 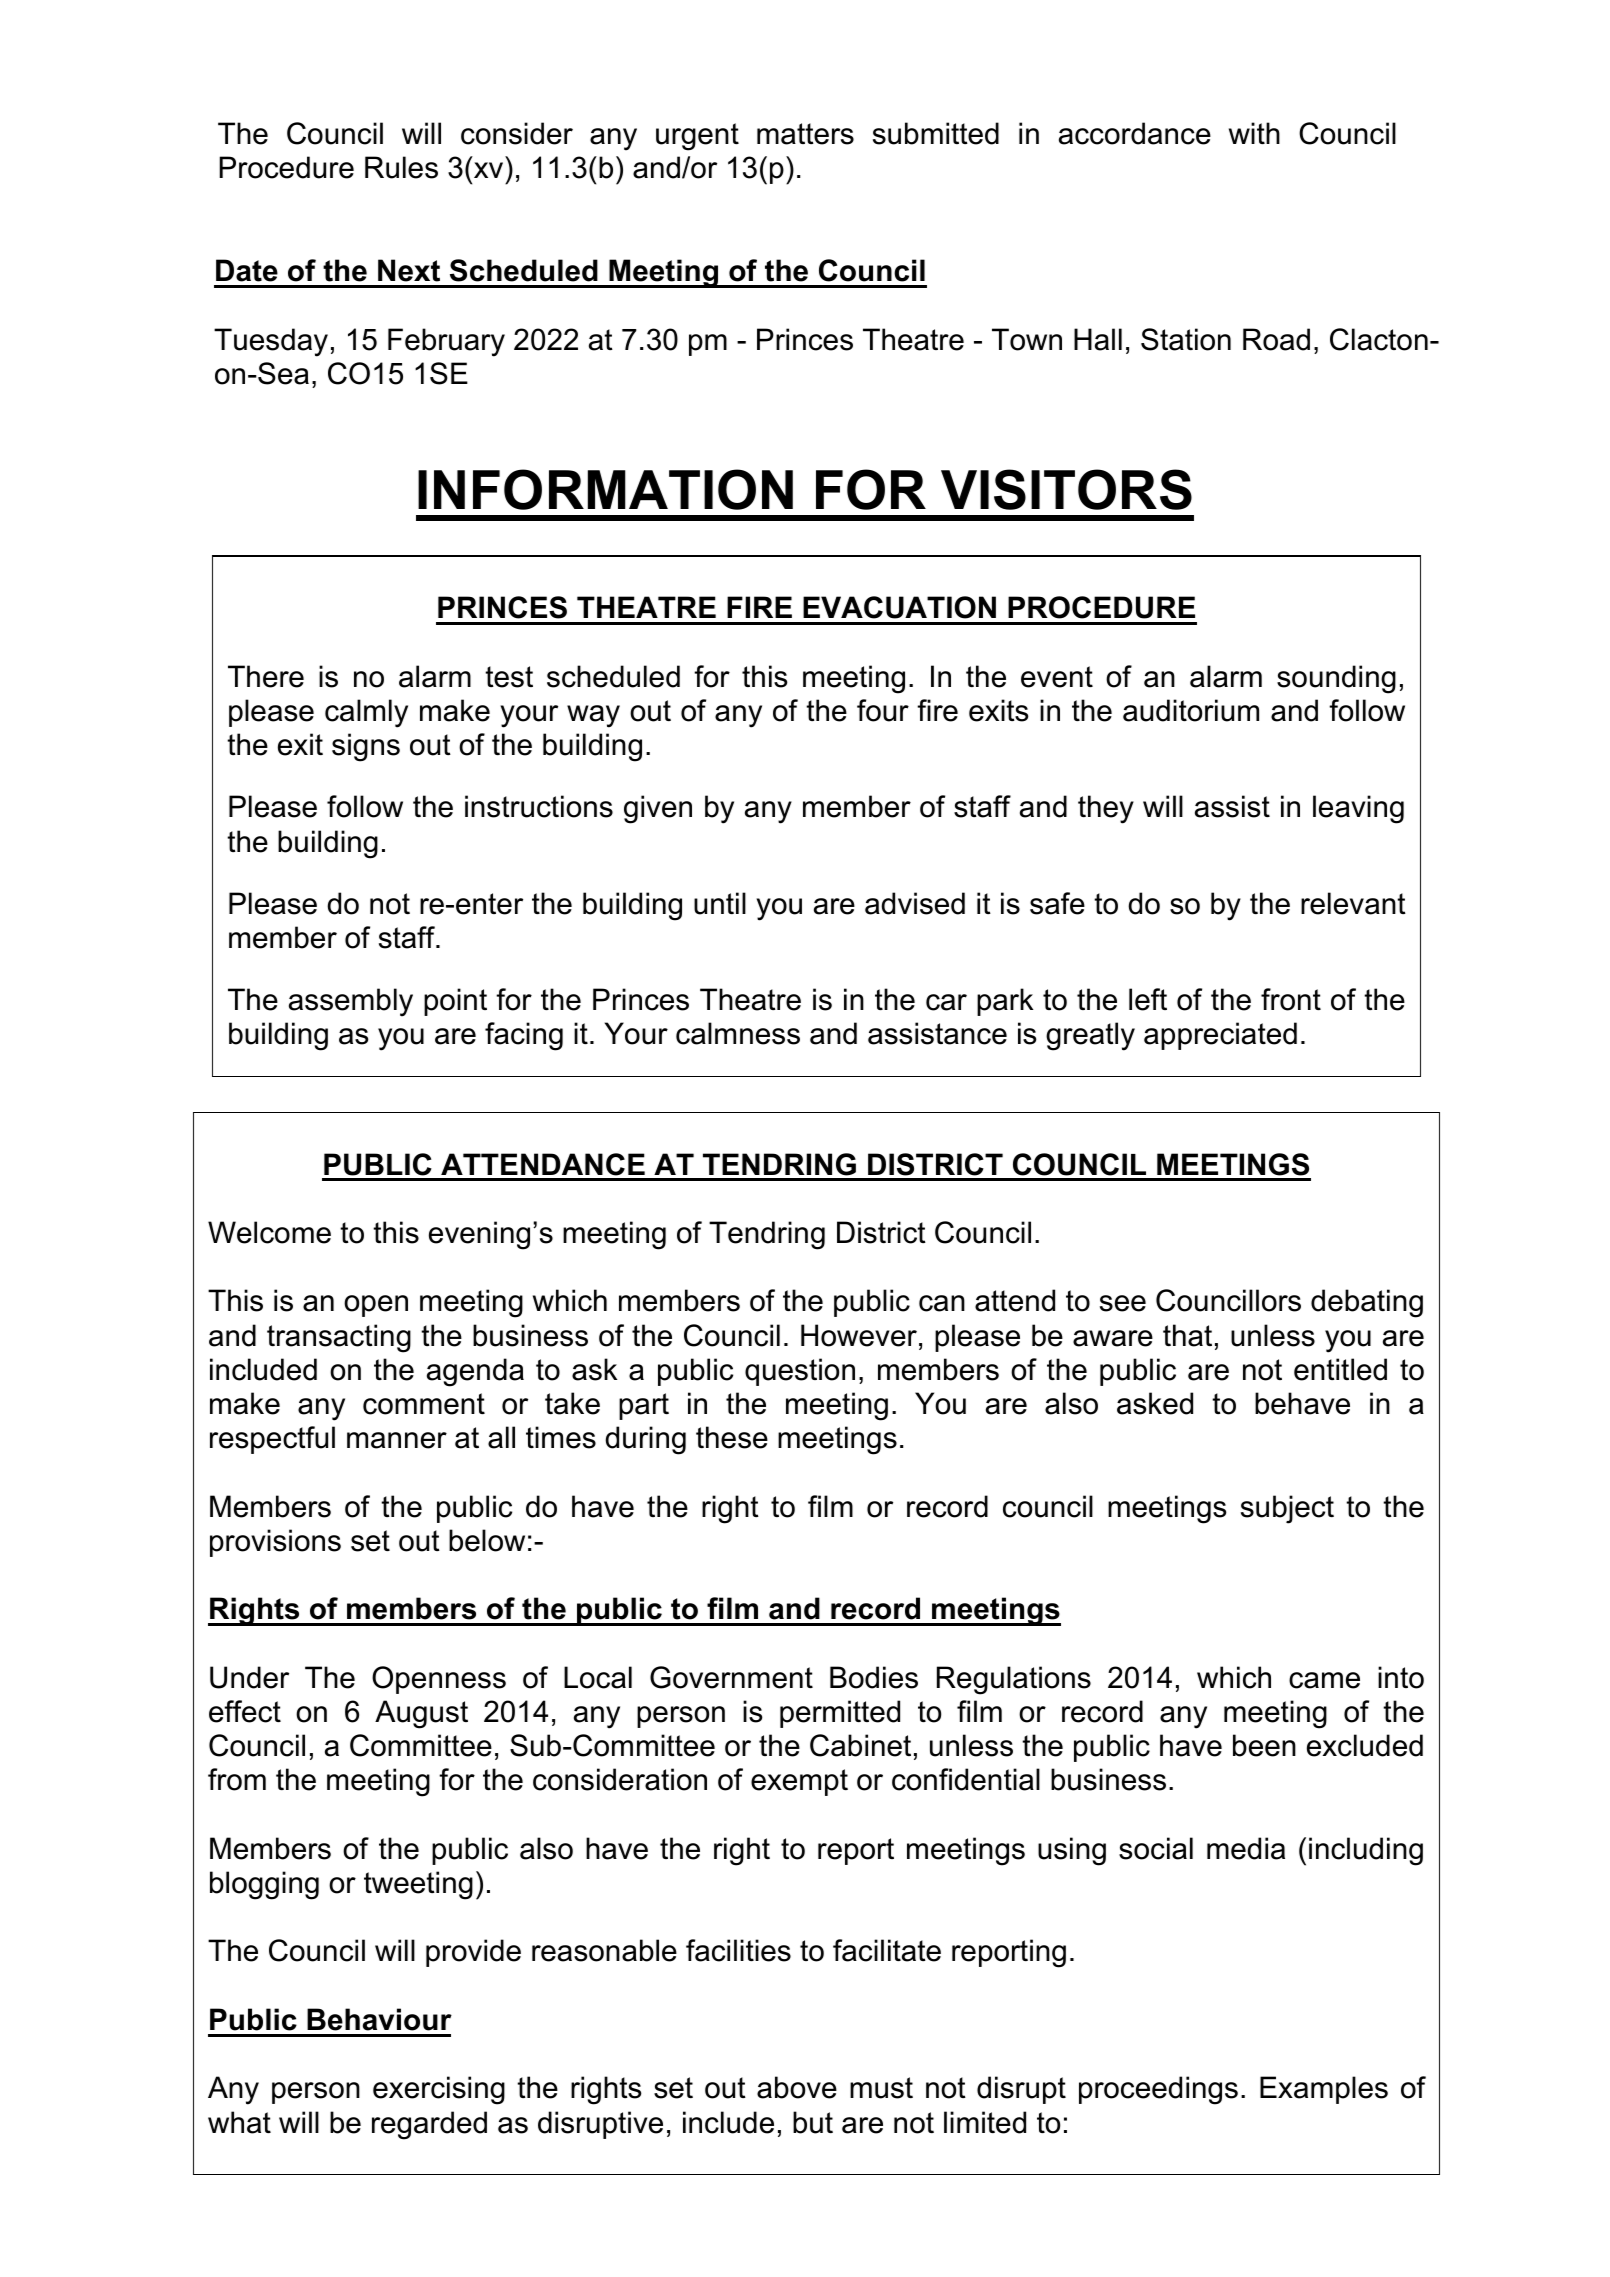 What do you see at coordinates (401, 167) in the page?
I see `Rules` at bounding box center [401, 167].
